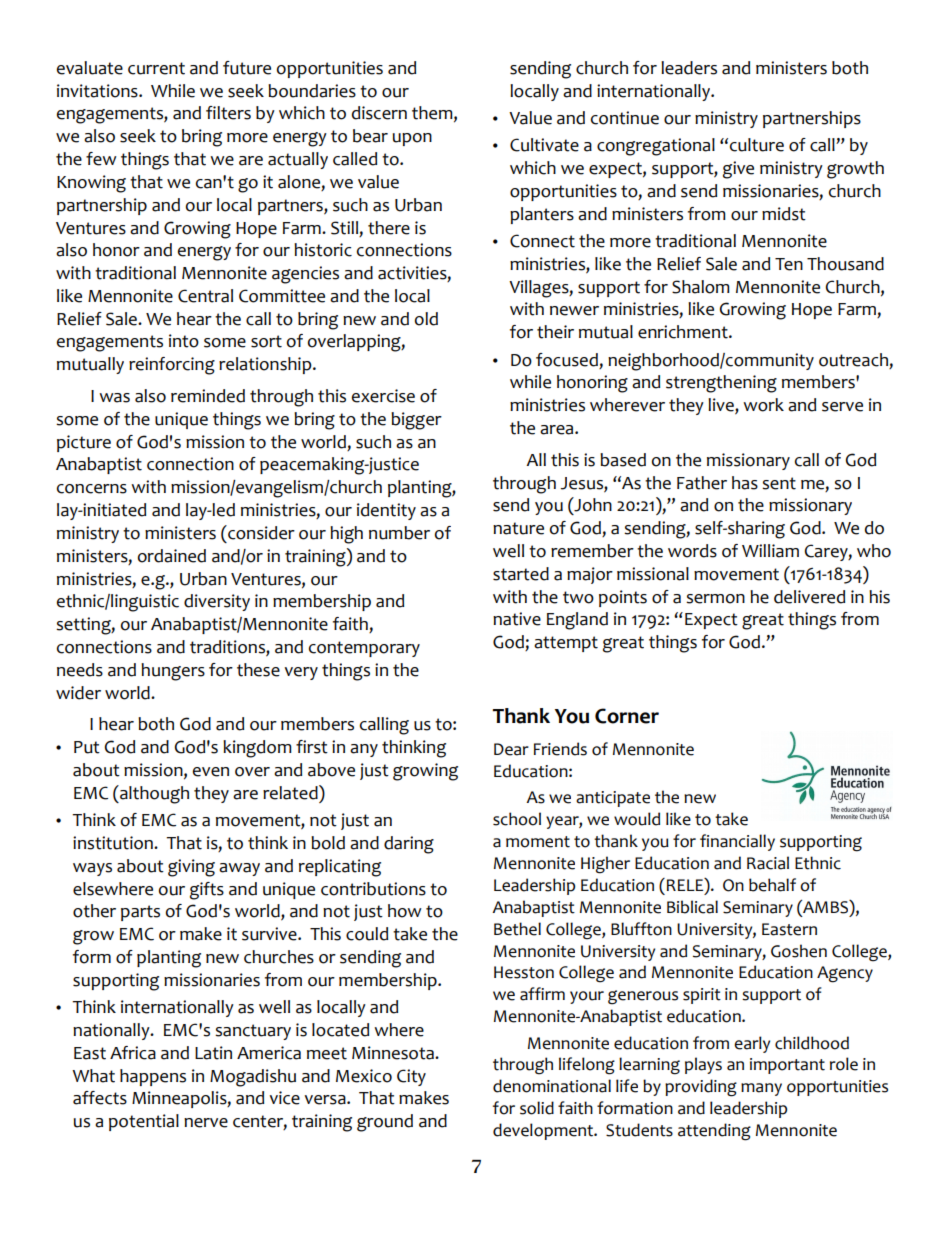  Describe the element at coordinates (208, 396) in the page. I see `reminded` at that location.
